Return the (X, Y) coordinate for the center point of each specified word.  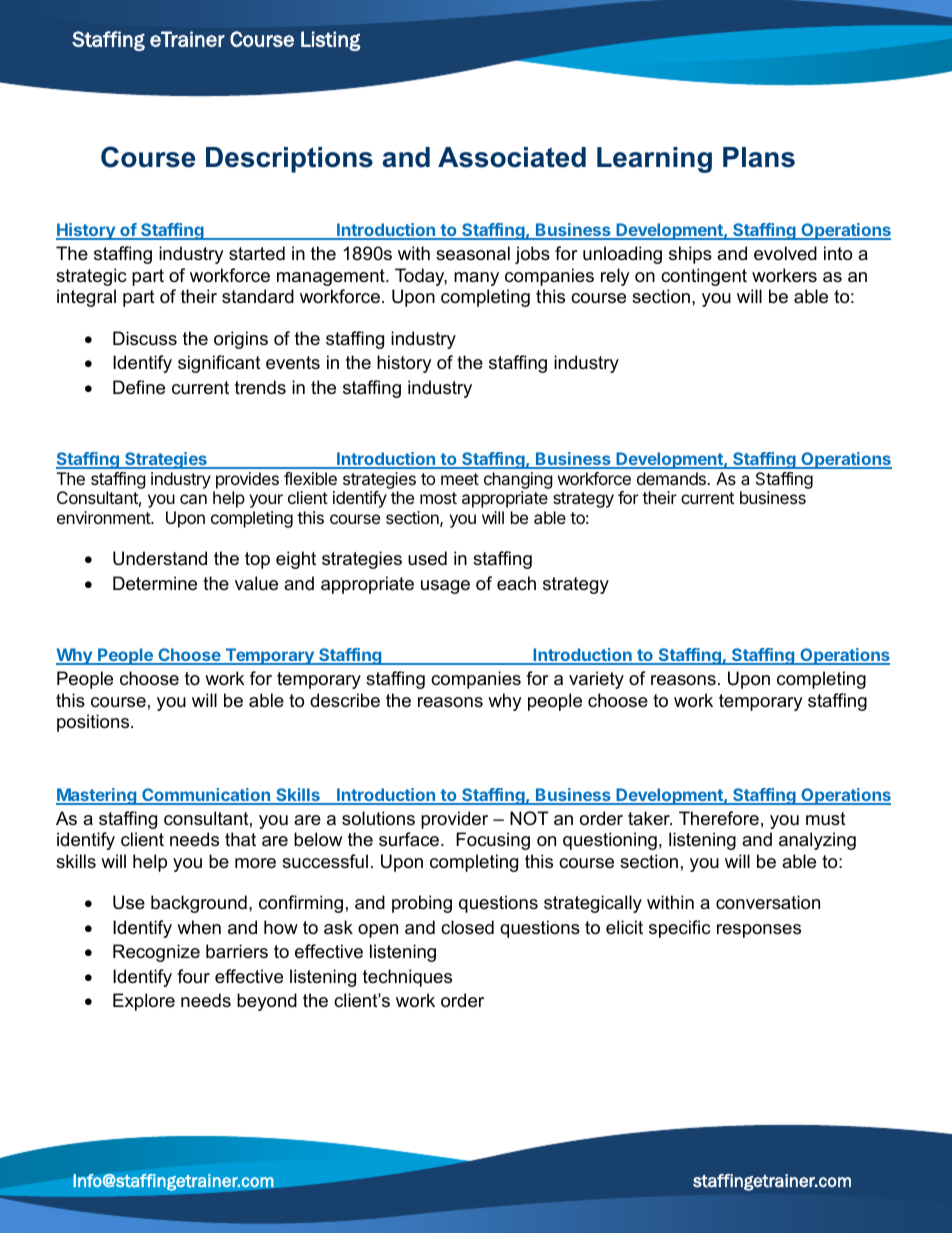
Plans (759, 157)
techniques (407, 978)
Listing (331, 41)
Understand (160, 558)
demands (672, 478)
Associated (512, 157)
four (193, 976)
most (438, 498)
